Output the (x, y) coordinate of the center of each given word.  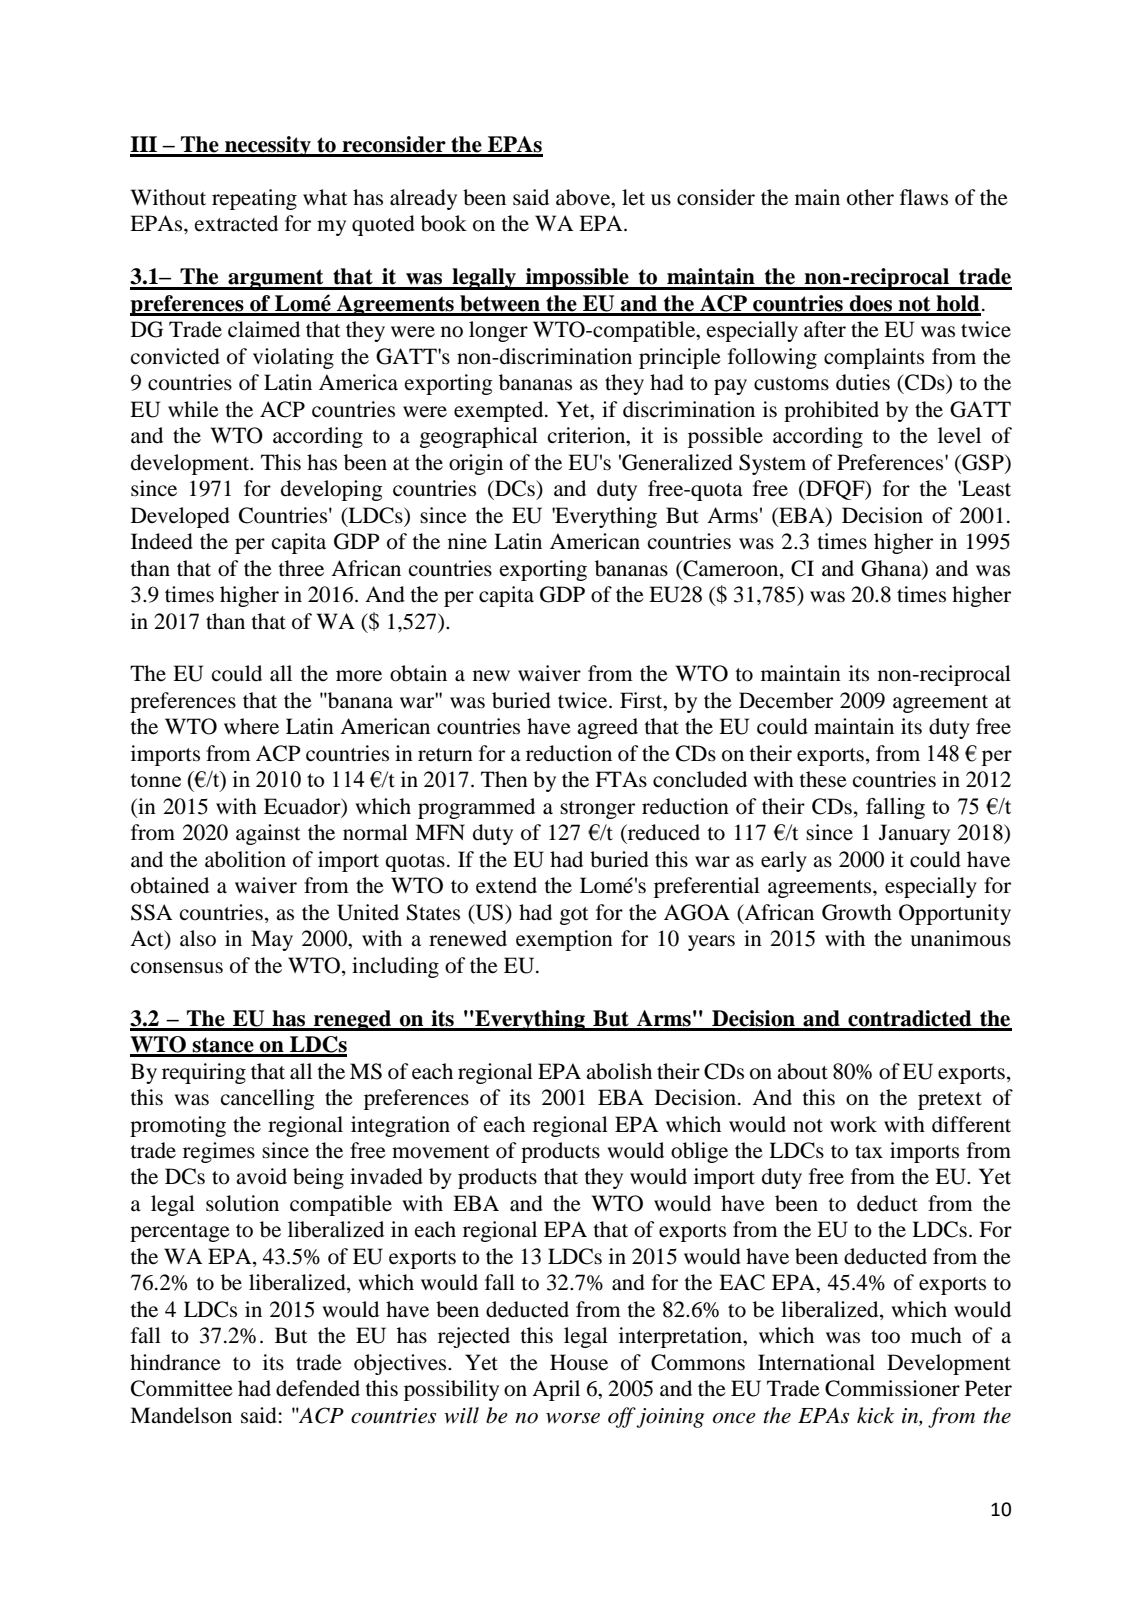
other (870, 197)
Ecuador (303, 807)
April (556, 1390)
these (823, 779)
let (633, 197)
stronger (597, 810)
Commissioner (892, 1388)
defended (318, 1388)
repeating (254, 199)
